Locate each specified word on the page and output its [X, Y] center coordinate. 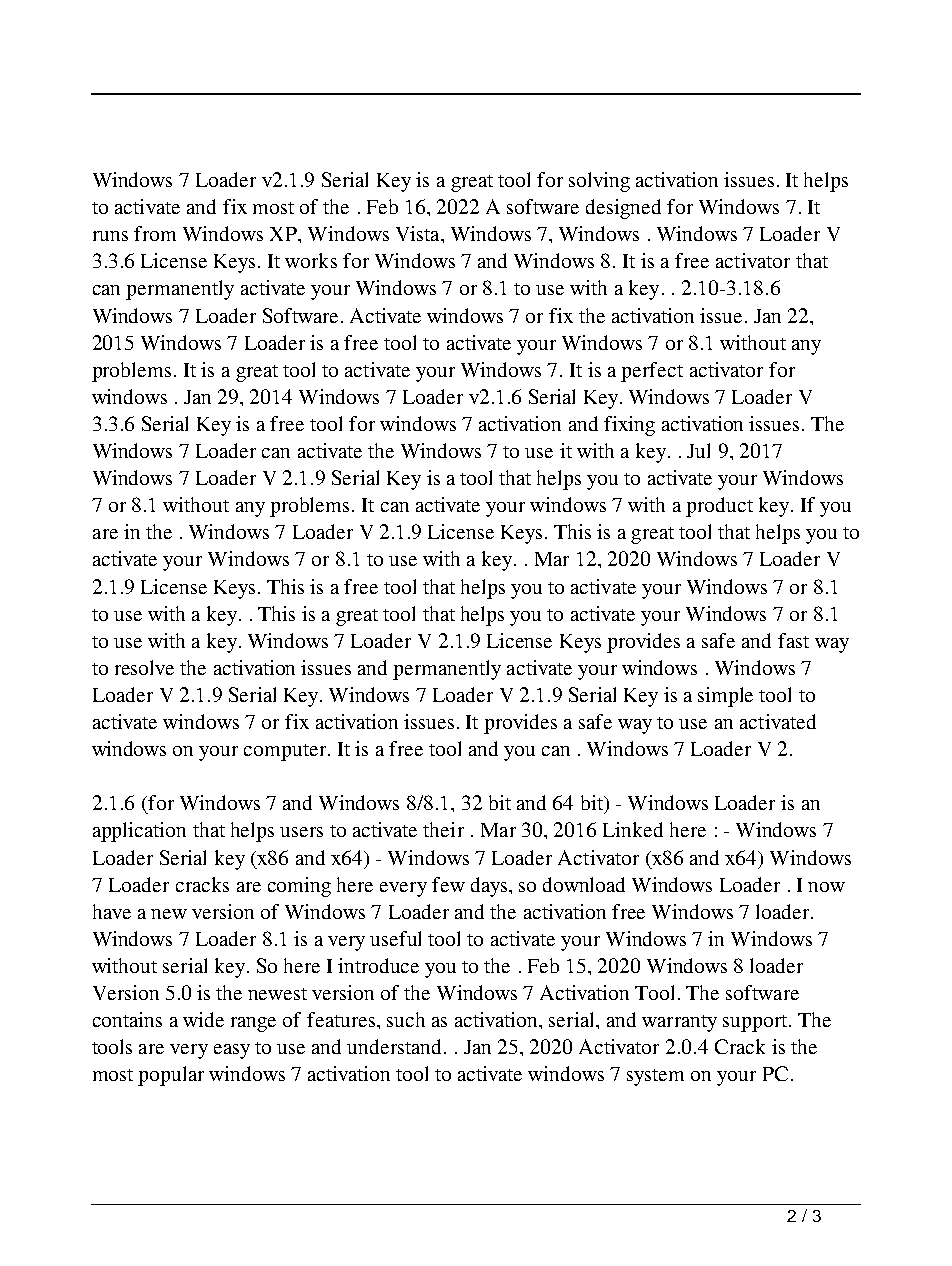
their [443, 829]
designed [623, 209]
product [719, 507]
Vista [419, 233]
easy [232, 1051]
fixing [629, 426]
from [155, 233]
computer [285, 752]
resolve [144, 667]
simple [725, 697]
